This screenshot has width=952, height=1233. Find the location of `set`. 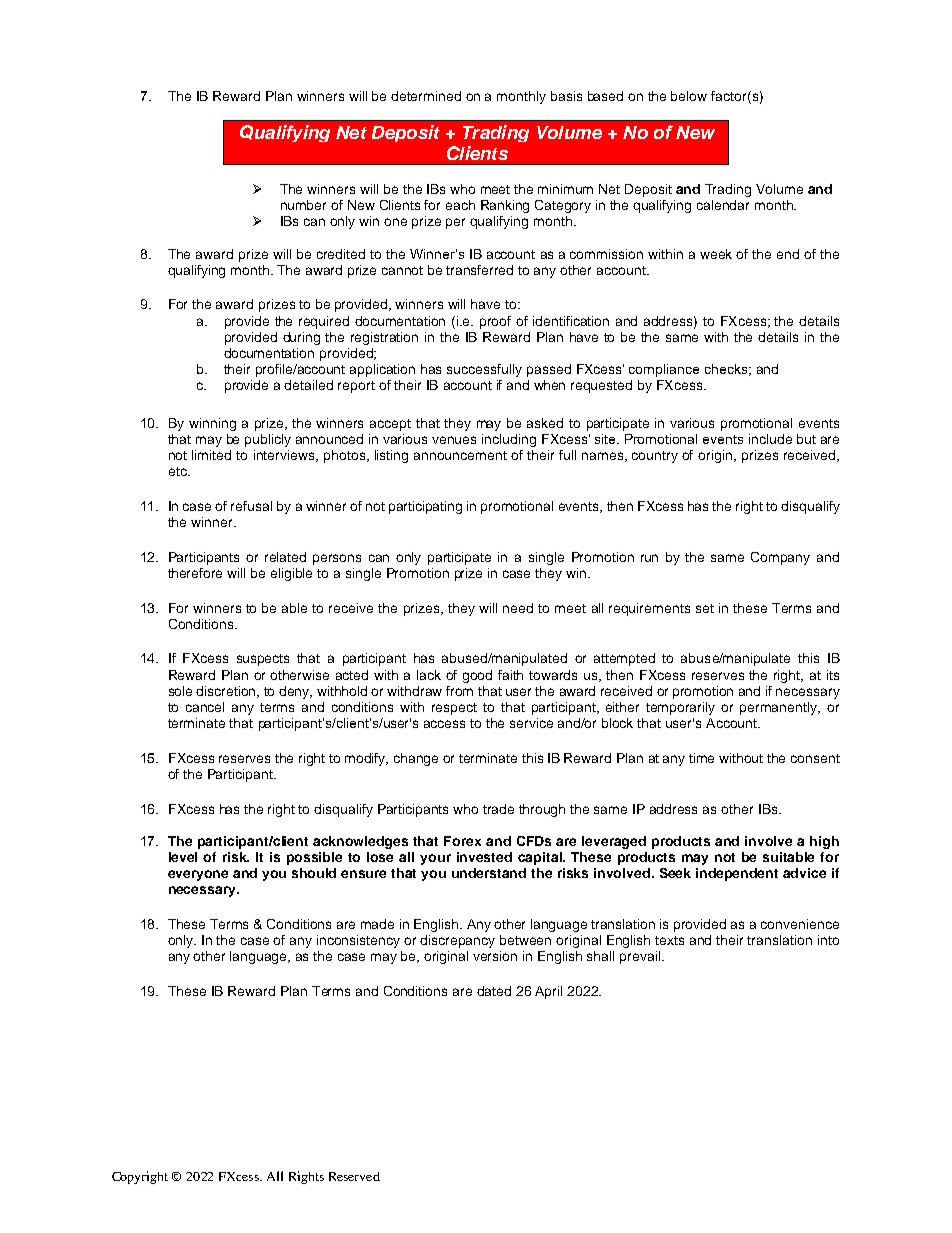

set is located at coordinates (705, 608).
